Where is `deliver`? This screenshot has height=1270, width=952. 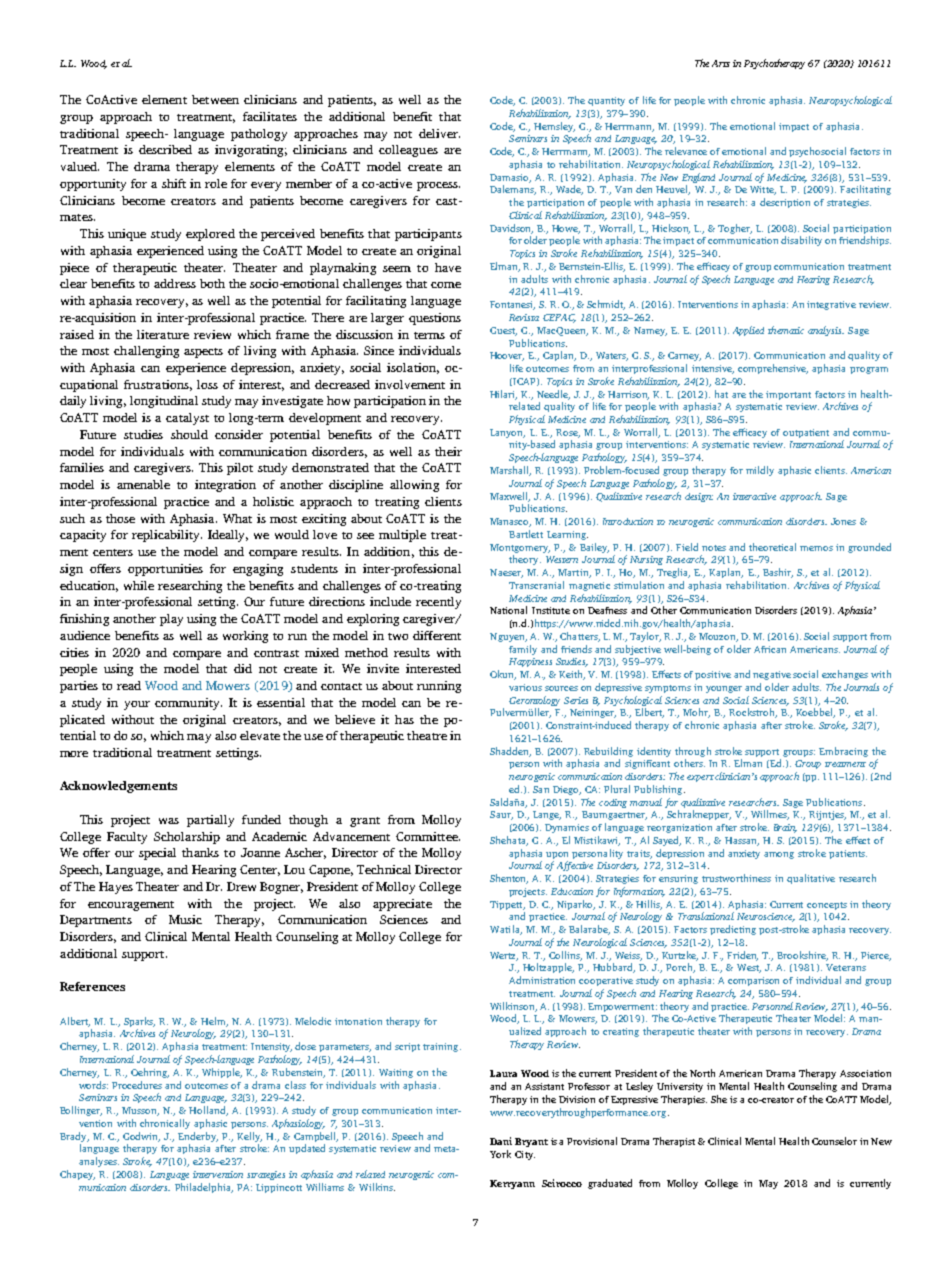 deliver is located at coordinates (439, 133).
